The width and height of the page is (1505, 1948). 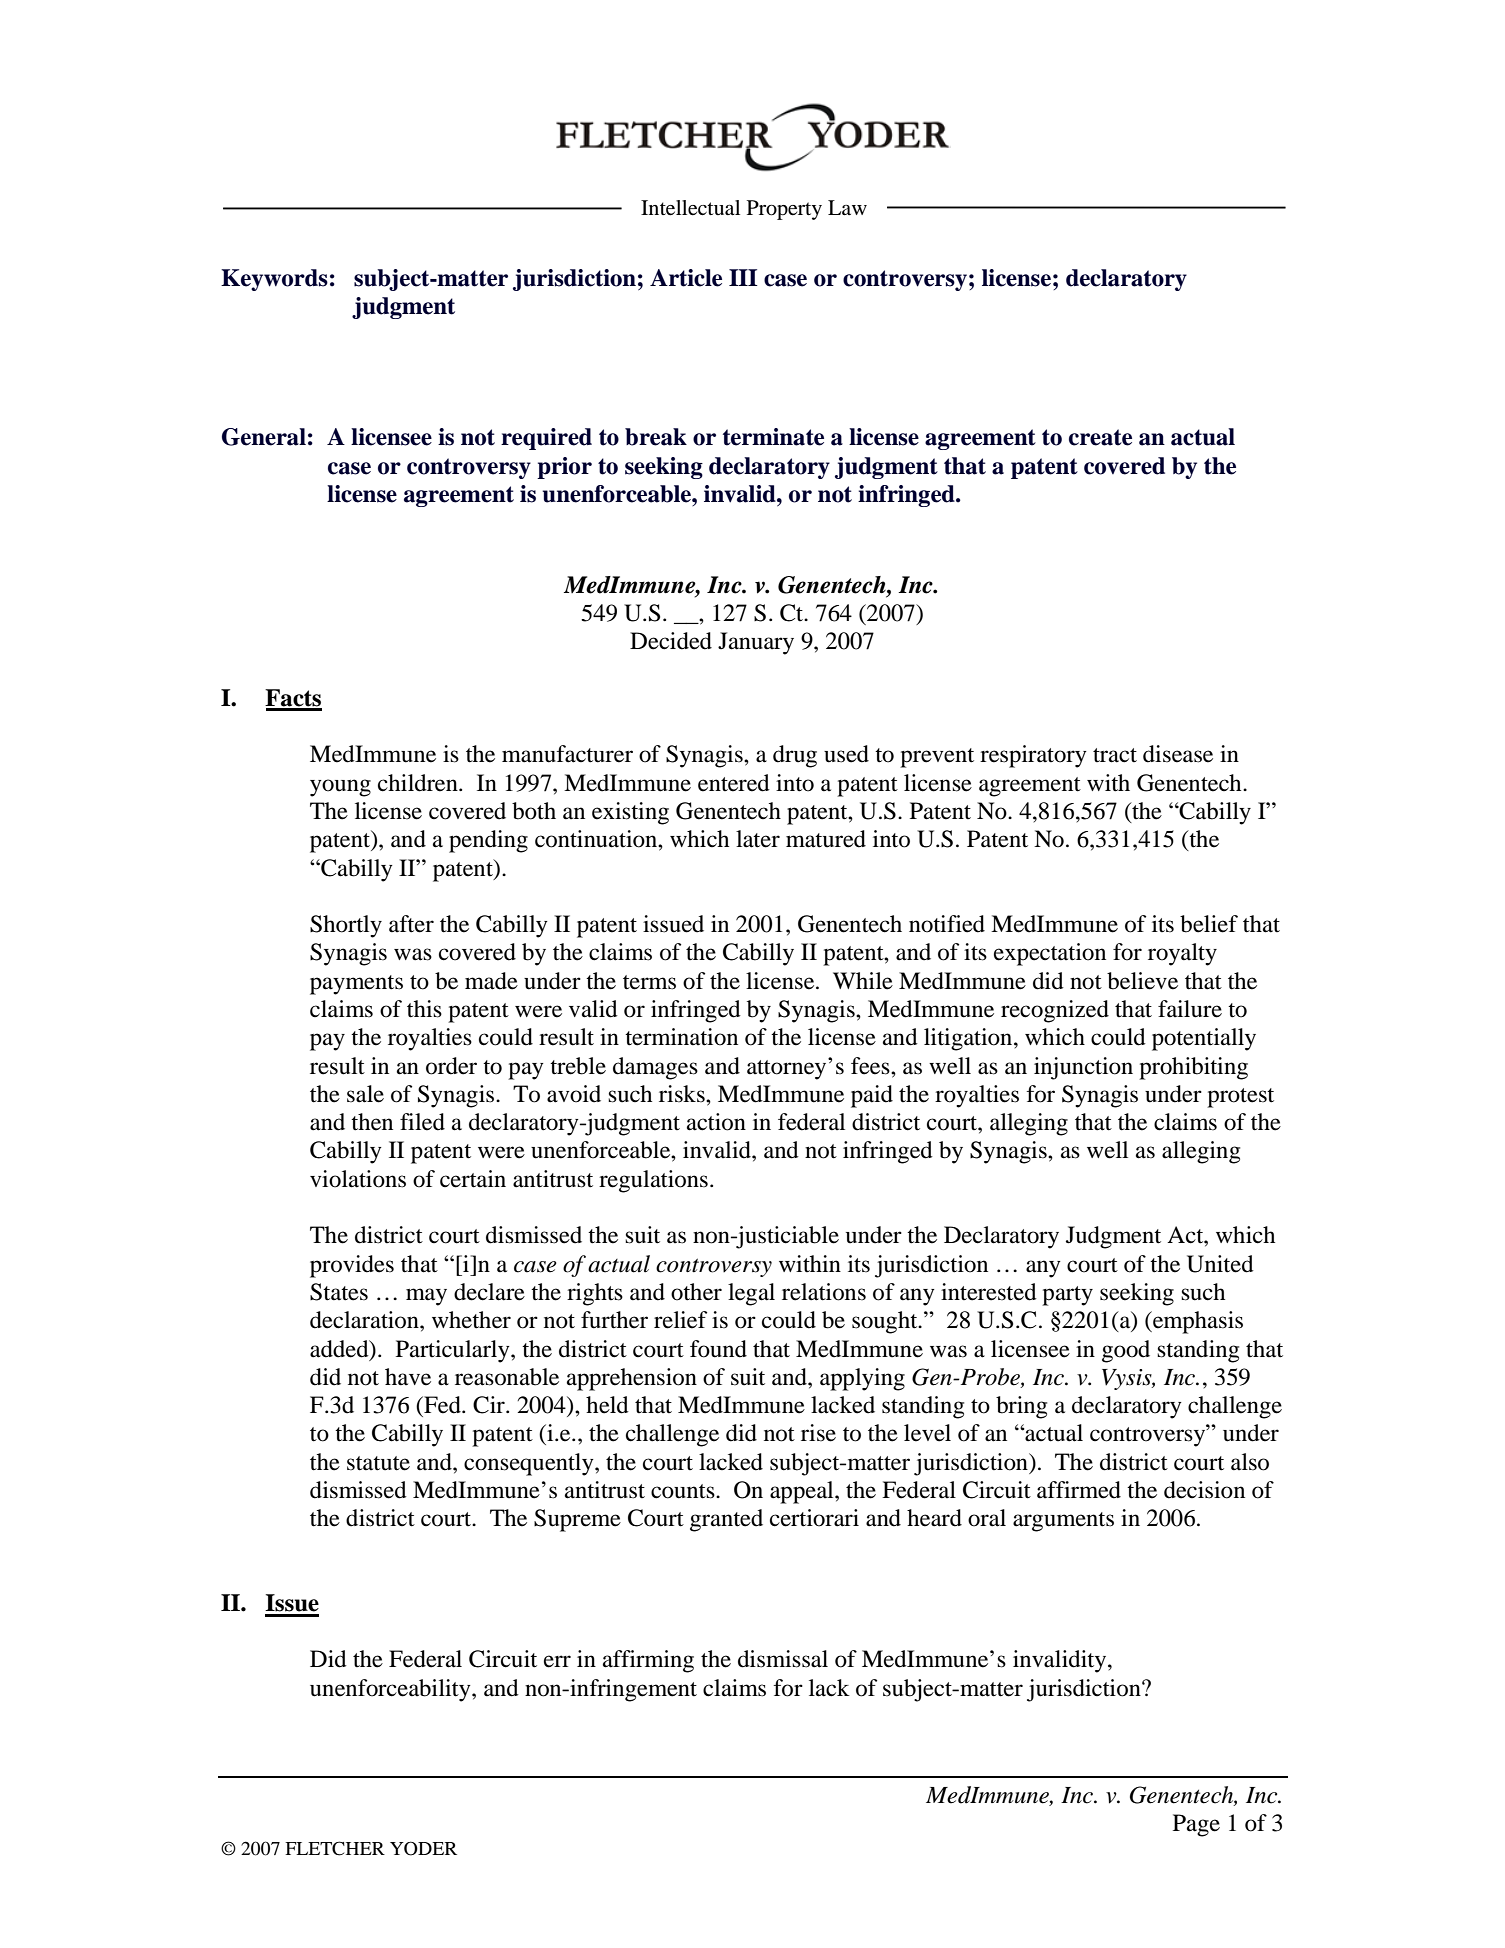 What do you see at coordinates (424, 1009) in the page?
I see `this` at bounding box center [424, 1009].
